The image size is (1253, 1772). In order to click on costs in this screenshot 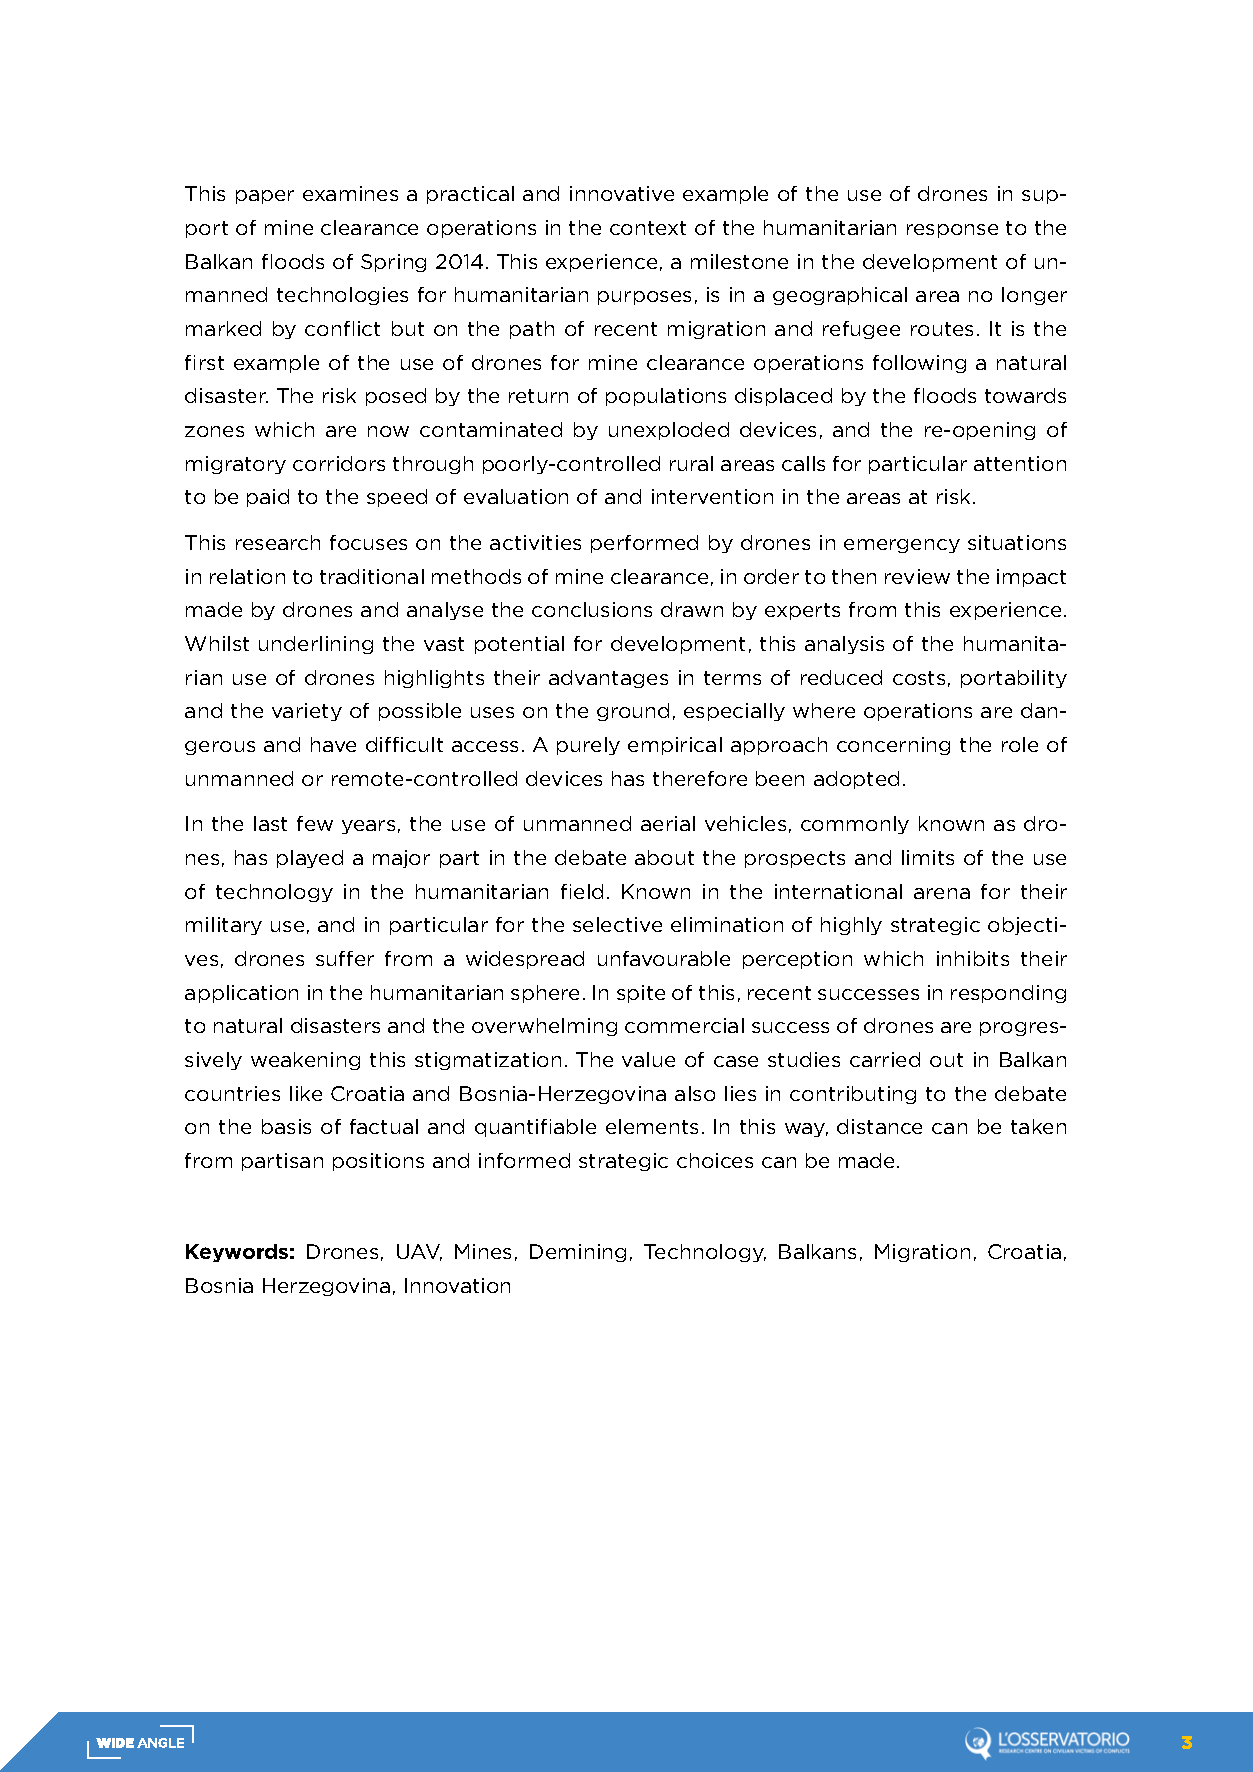, I will do `click(919, 678)`.
